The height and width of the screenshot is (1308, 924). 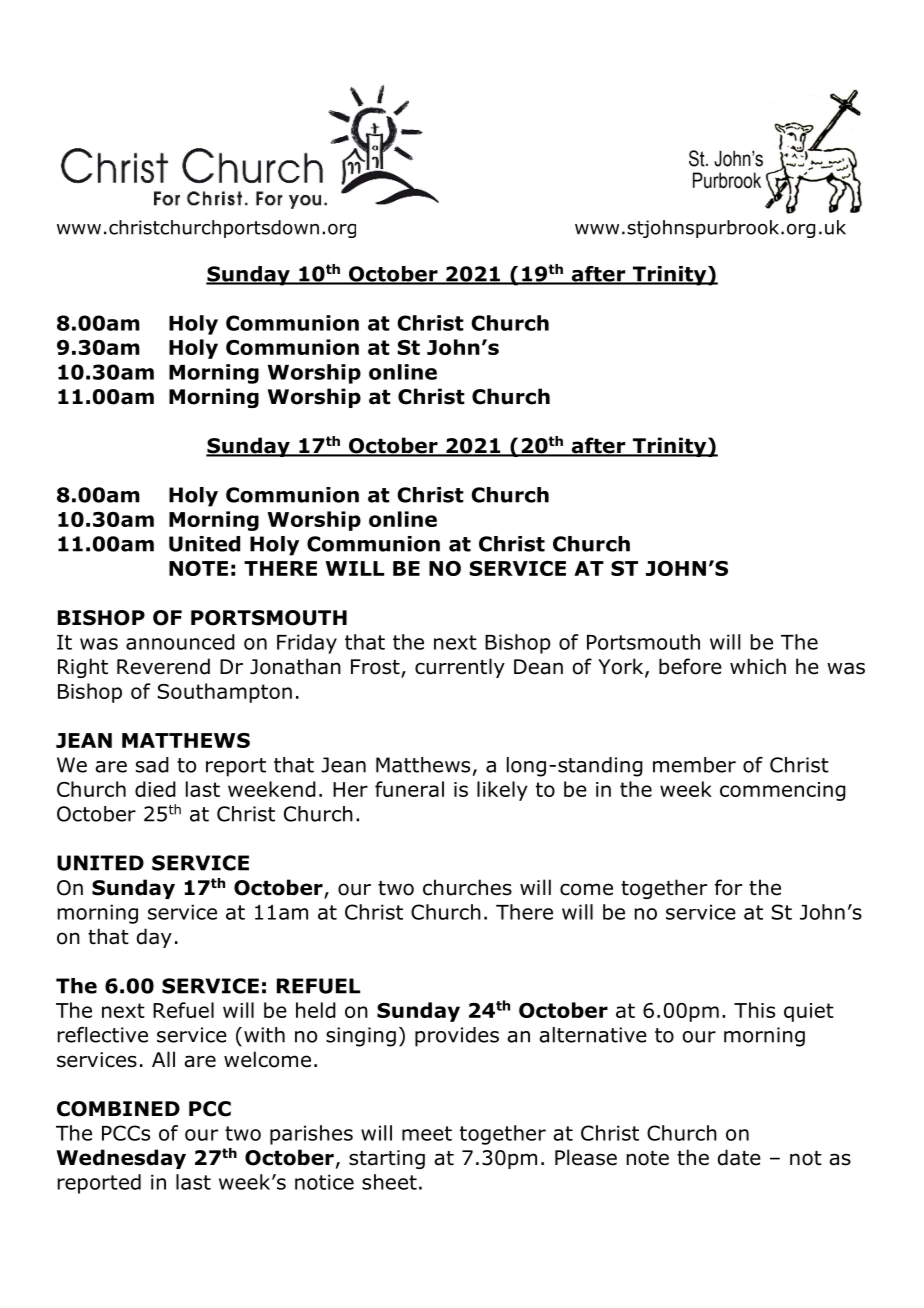 I want to click on starting, so click(x=387, y=1159).
